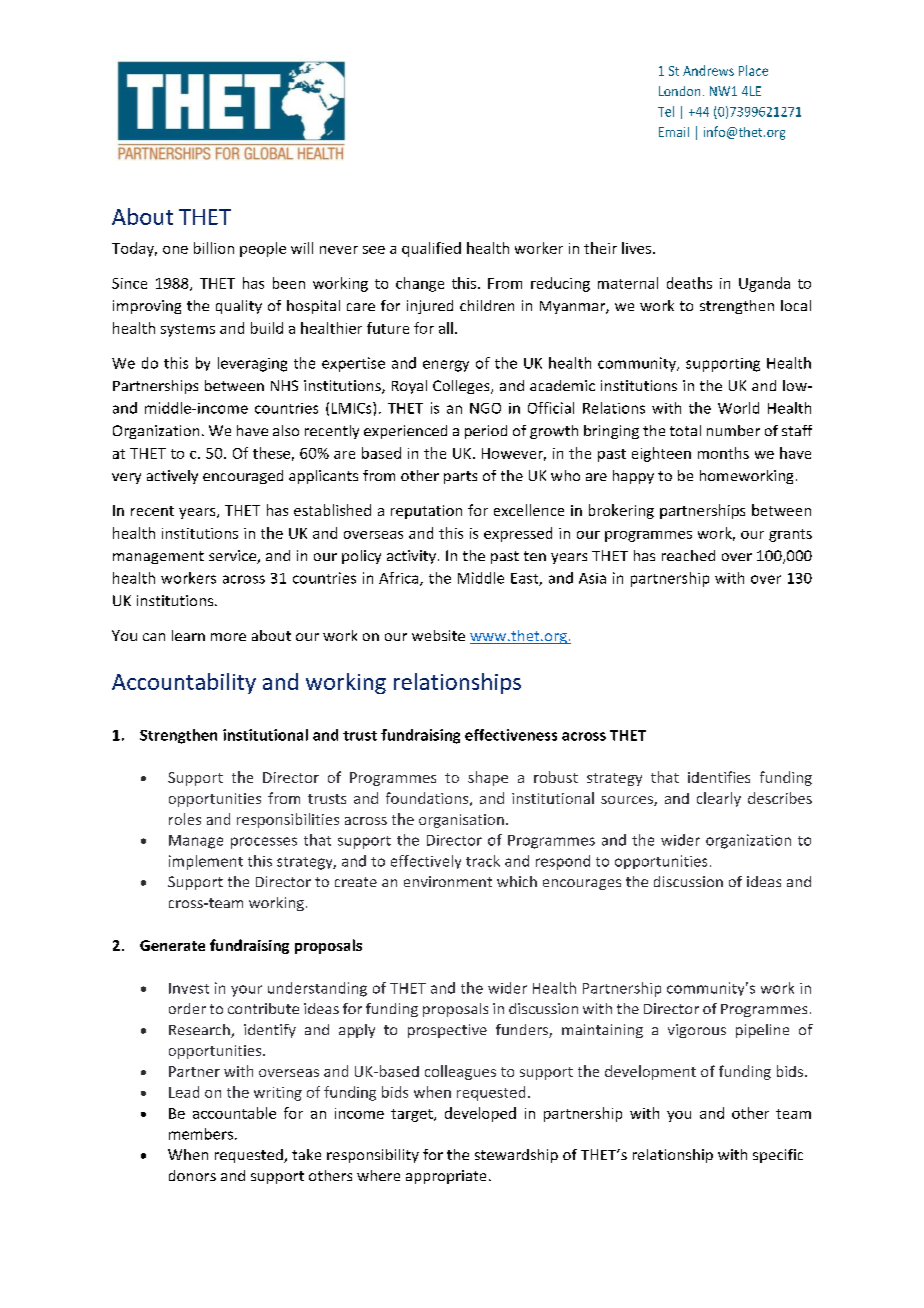 This image has height=1308, width=924. Describe the element at coordinates (460, 477) in the image. I see `parts` at that location.
